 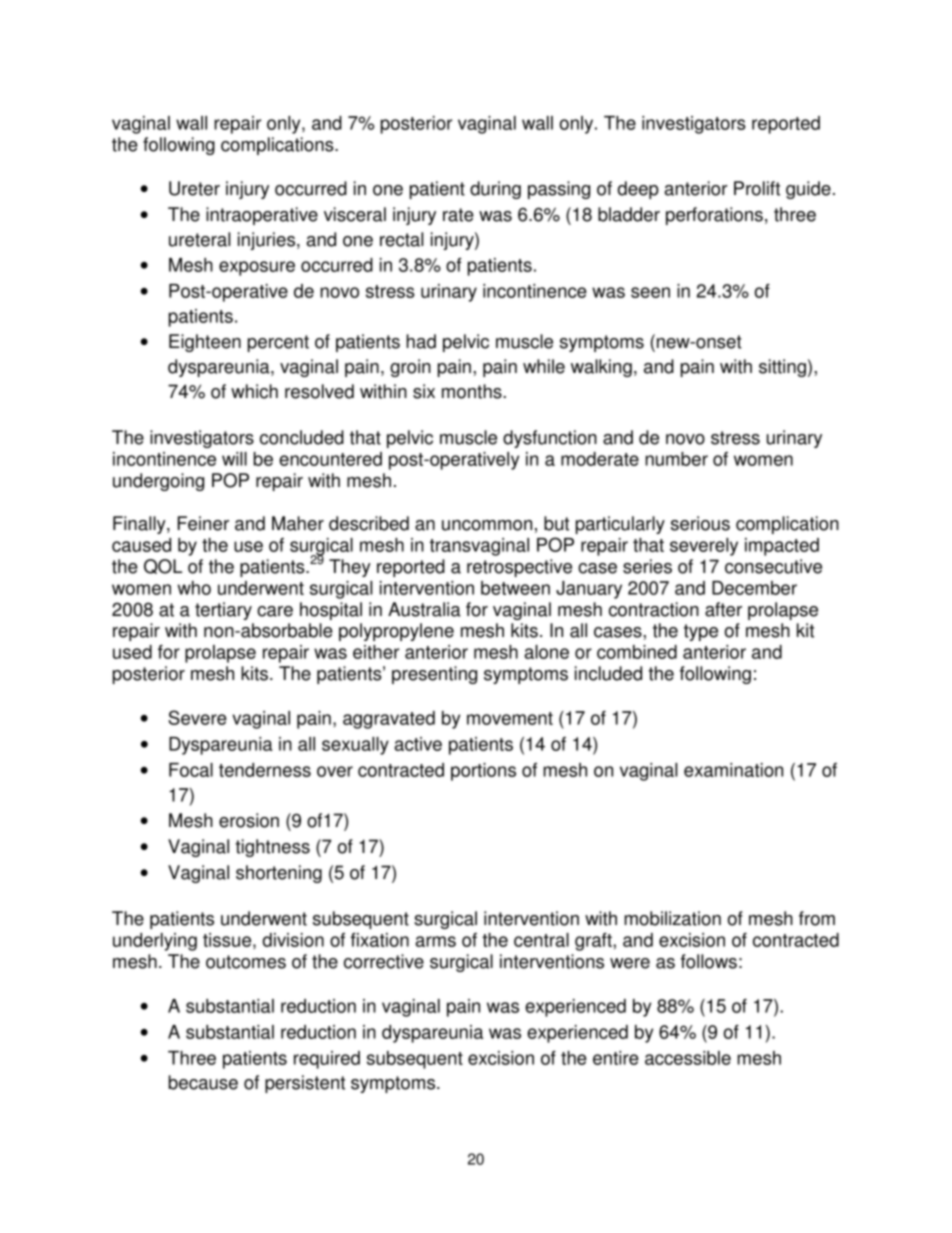 What do you see at coordinates (714, 216) in the screenshot?
I see `perforations` at bounding box center [714, 216].
